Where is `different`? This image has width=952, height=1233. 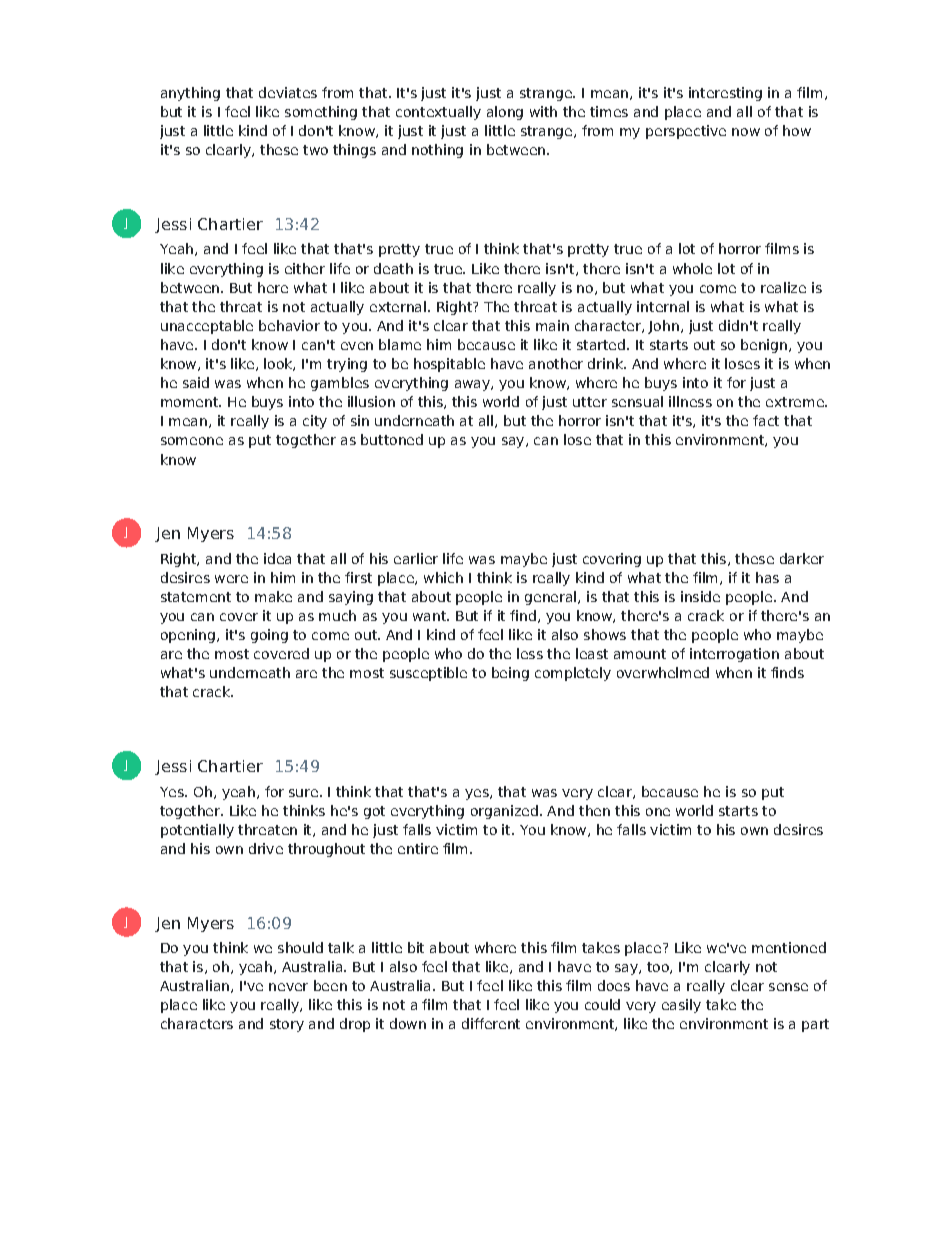 different is located at coordinates (491, 1023).
